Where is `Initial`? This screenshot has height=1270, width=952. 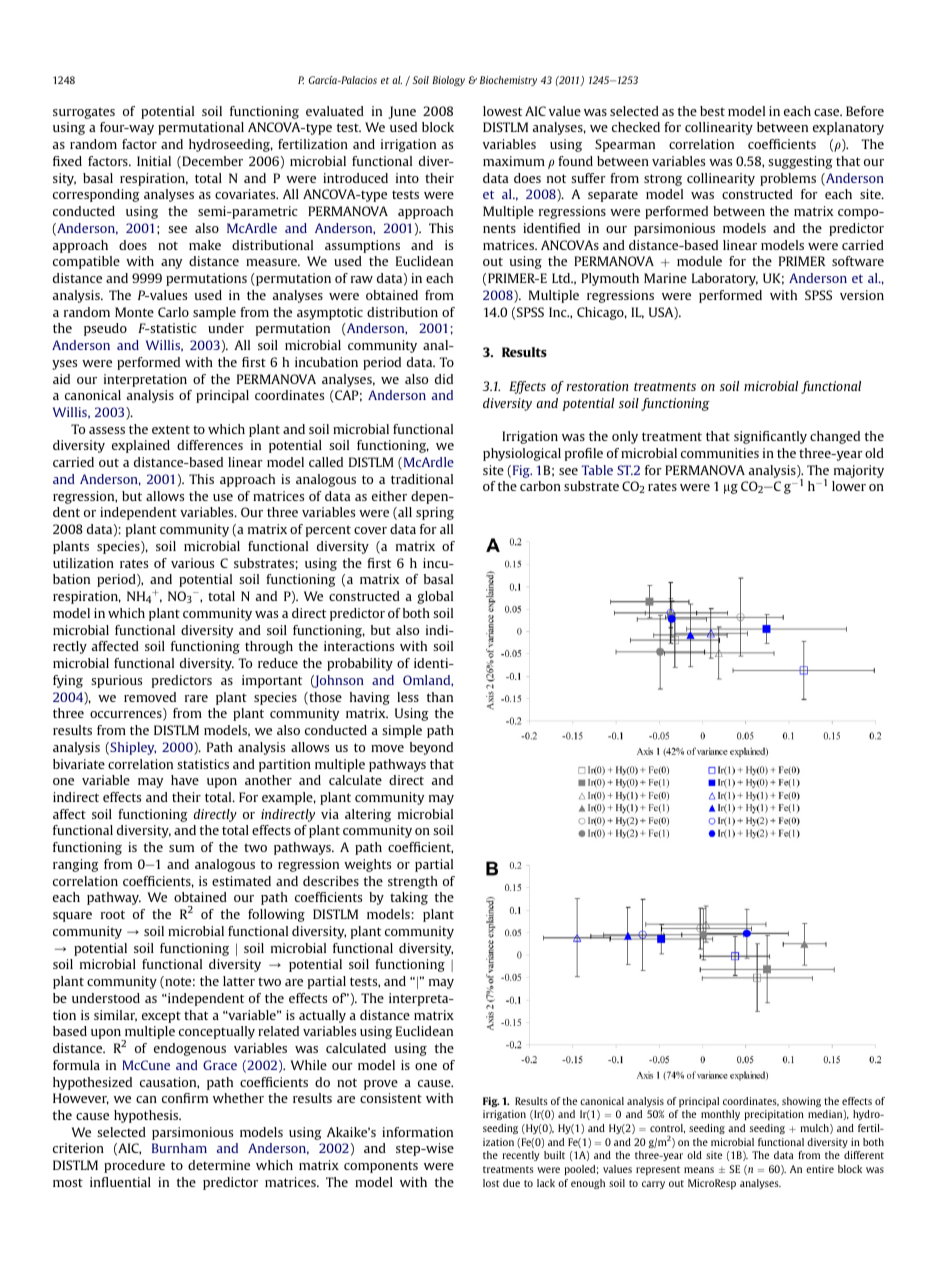
Initial is located at coordinates (154, 161).
